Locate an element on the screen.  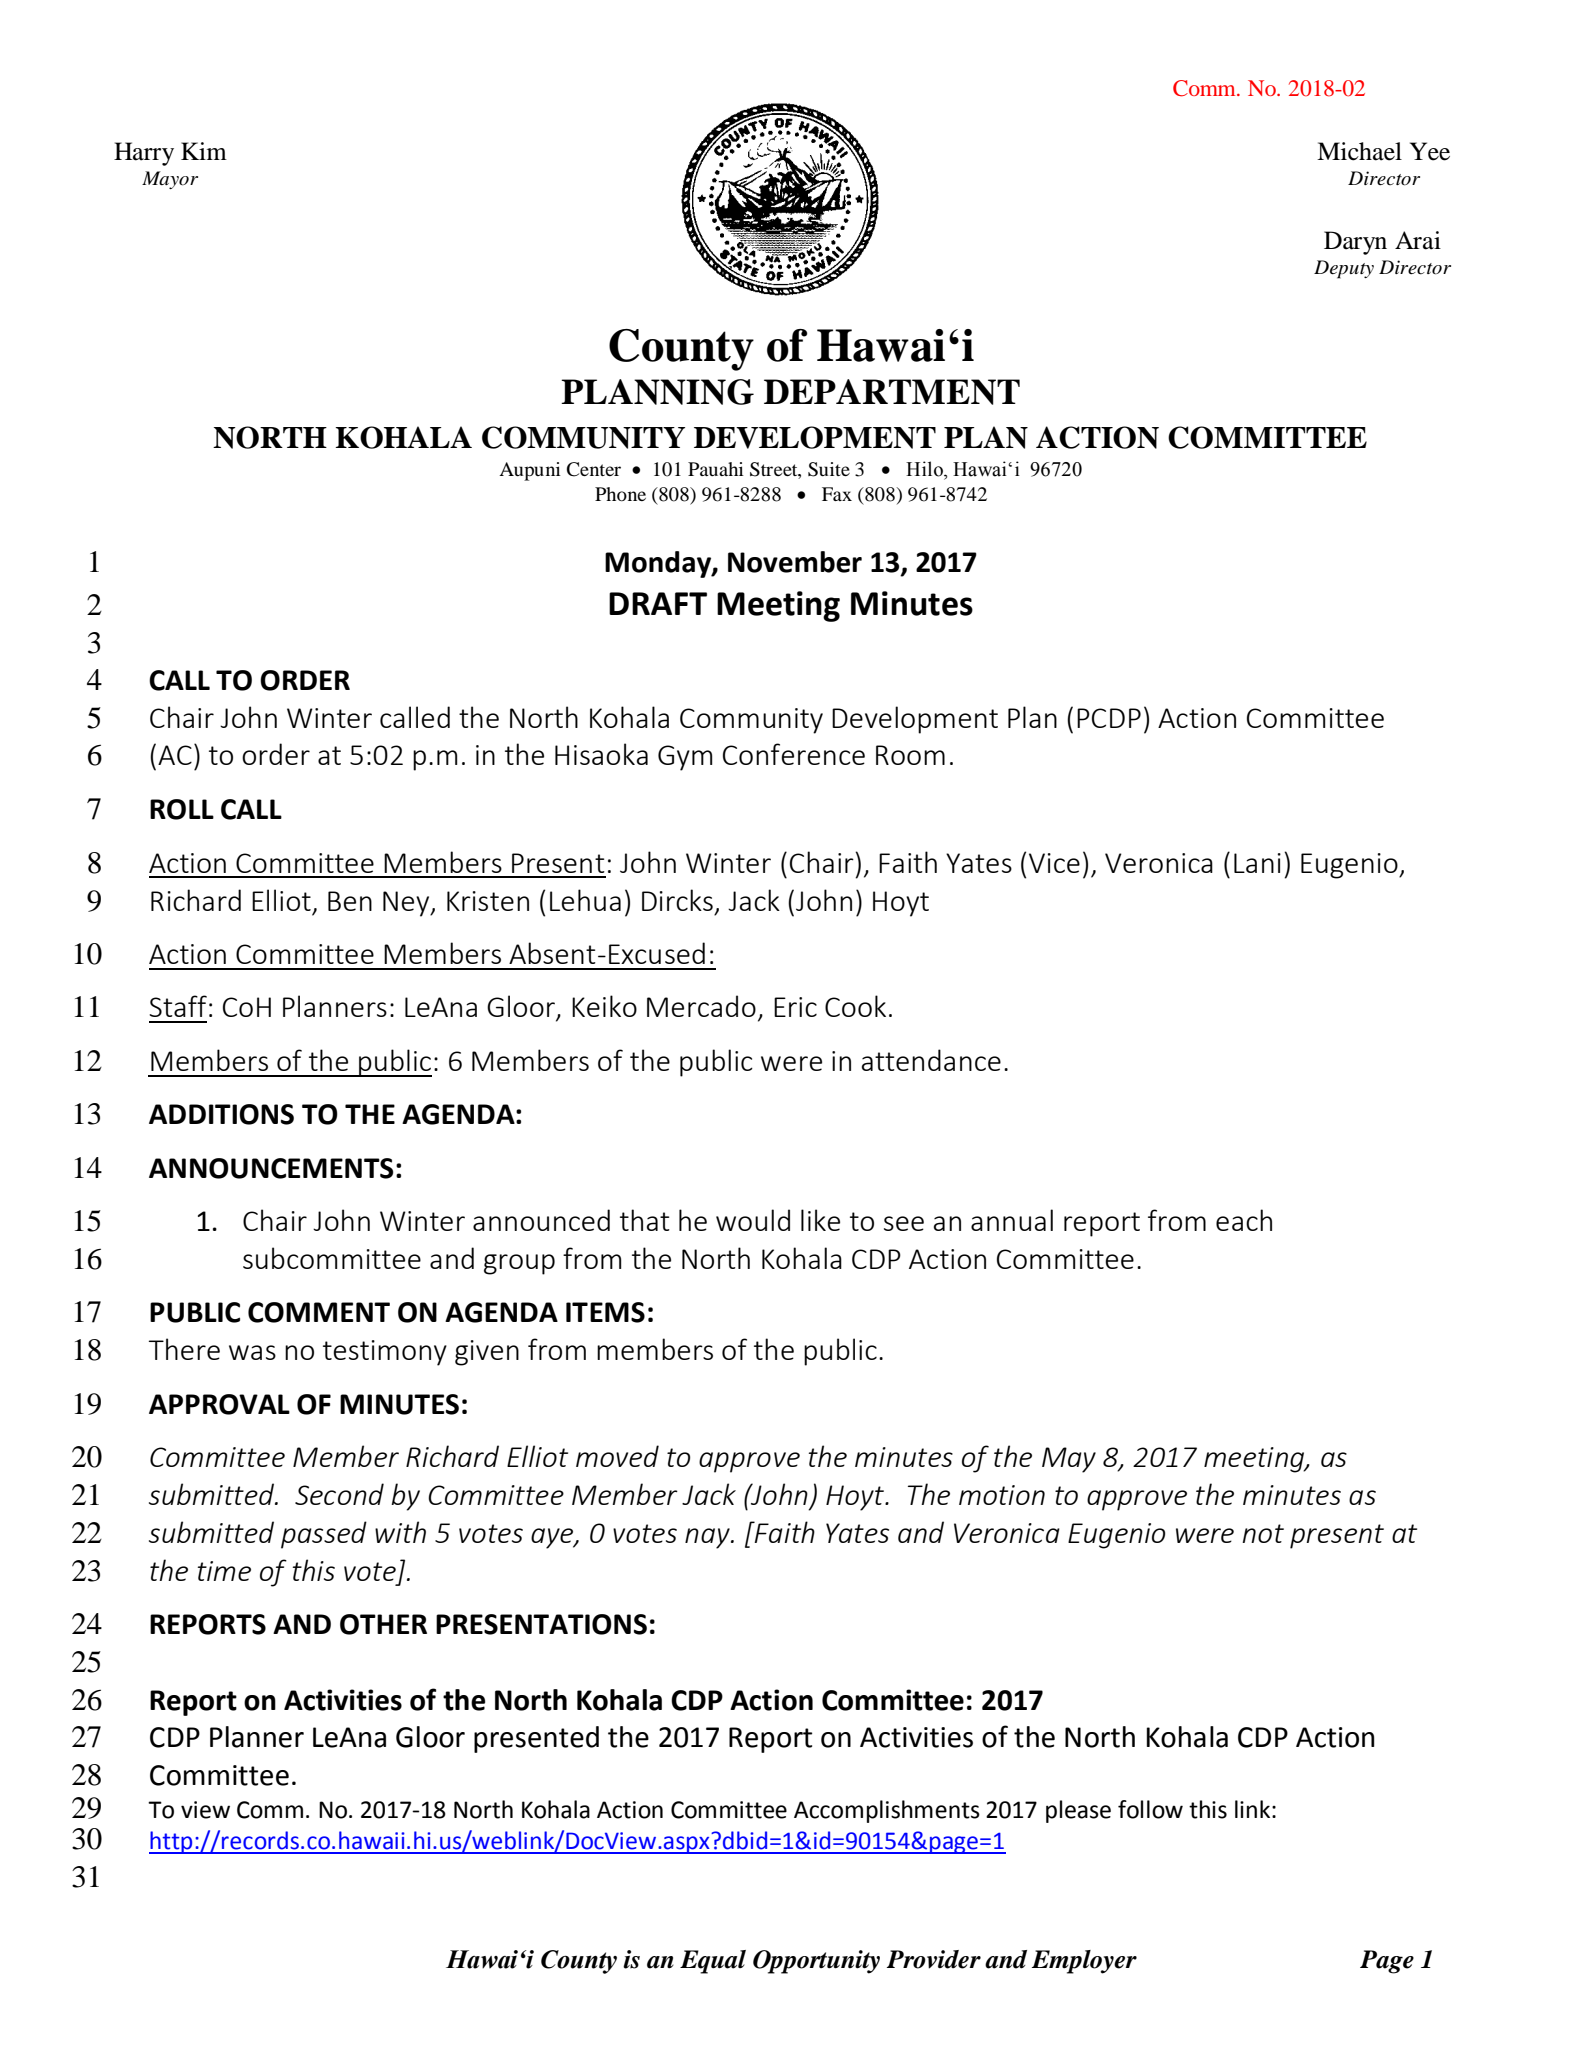
Eric is located at coordinates (795, 1007).
